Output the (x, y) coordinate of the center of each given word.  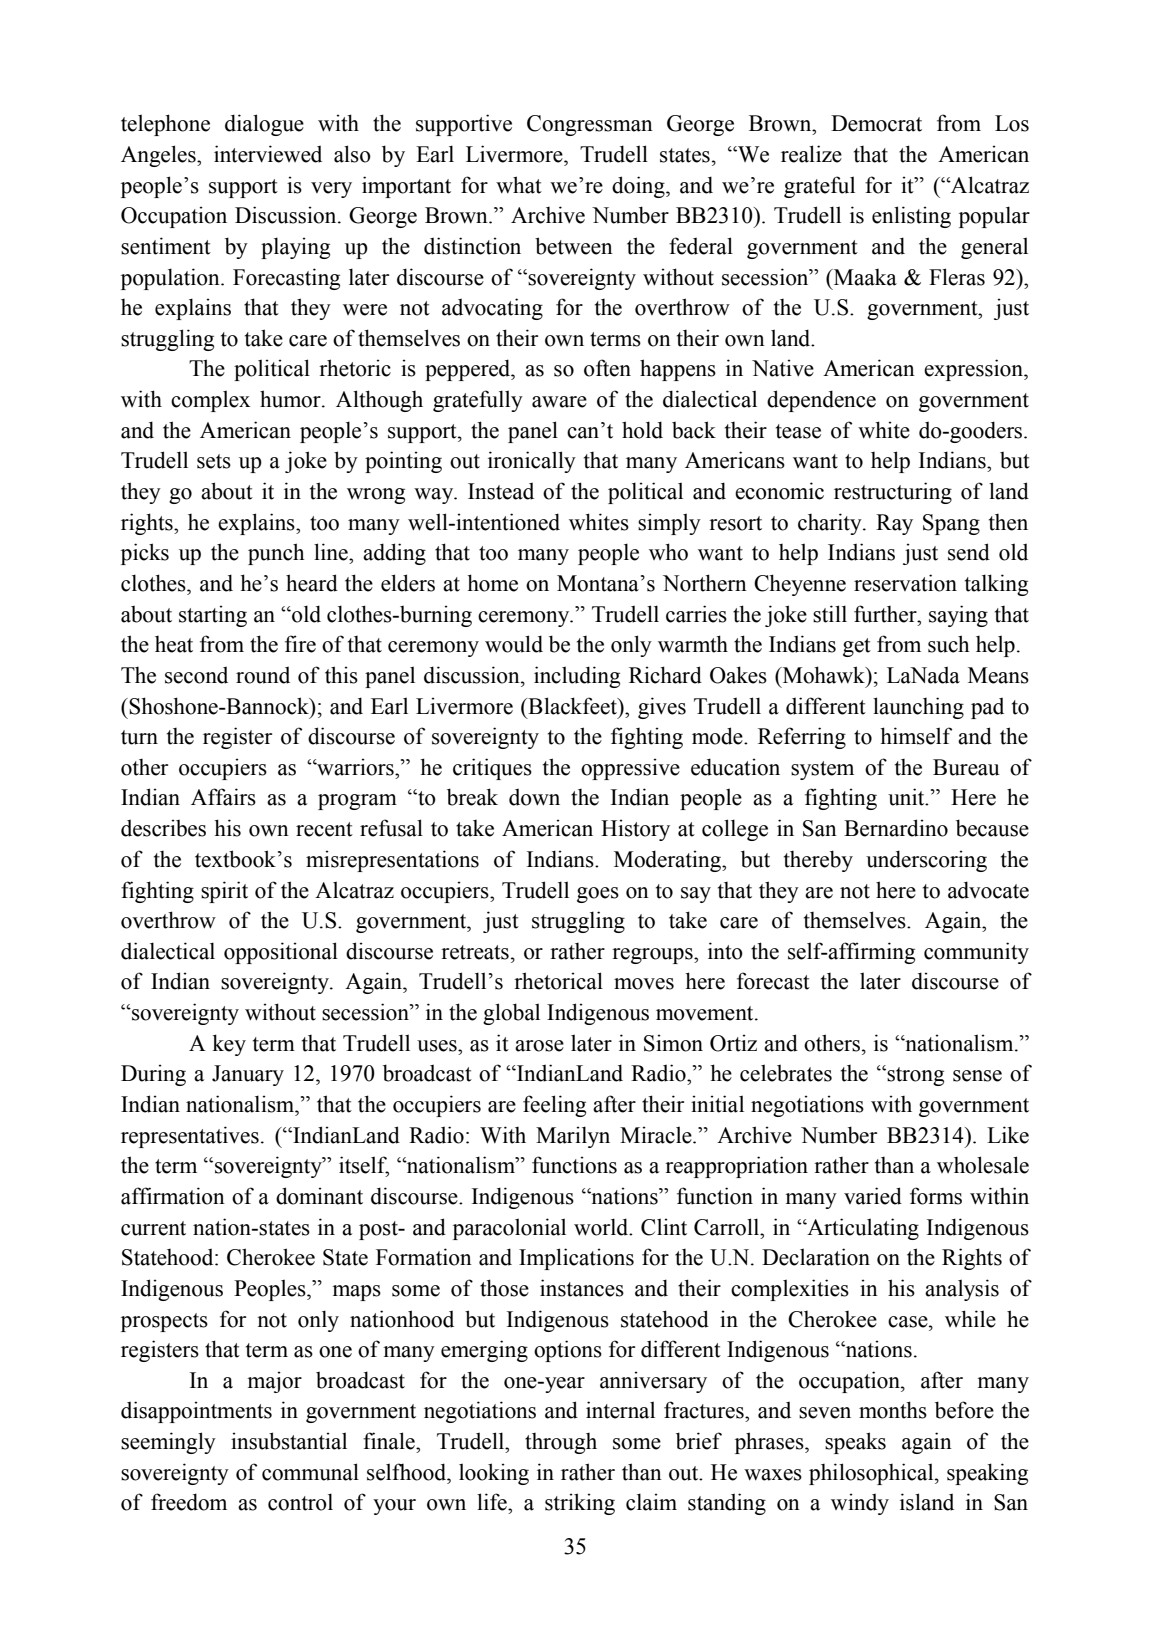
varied (873, 1196)
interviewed (268, 154)
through (561, 1443)
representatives (190, 1137)
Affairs (223, 797)
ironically (532, 462)
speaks (855, 1443)
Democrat (876, 123)
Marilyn (573, 1137)
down (534, 797)
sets (214, 461)
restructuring (893, 493)
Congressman (590, 125)
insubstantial (289, 1441)
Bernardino (896, 828)
